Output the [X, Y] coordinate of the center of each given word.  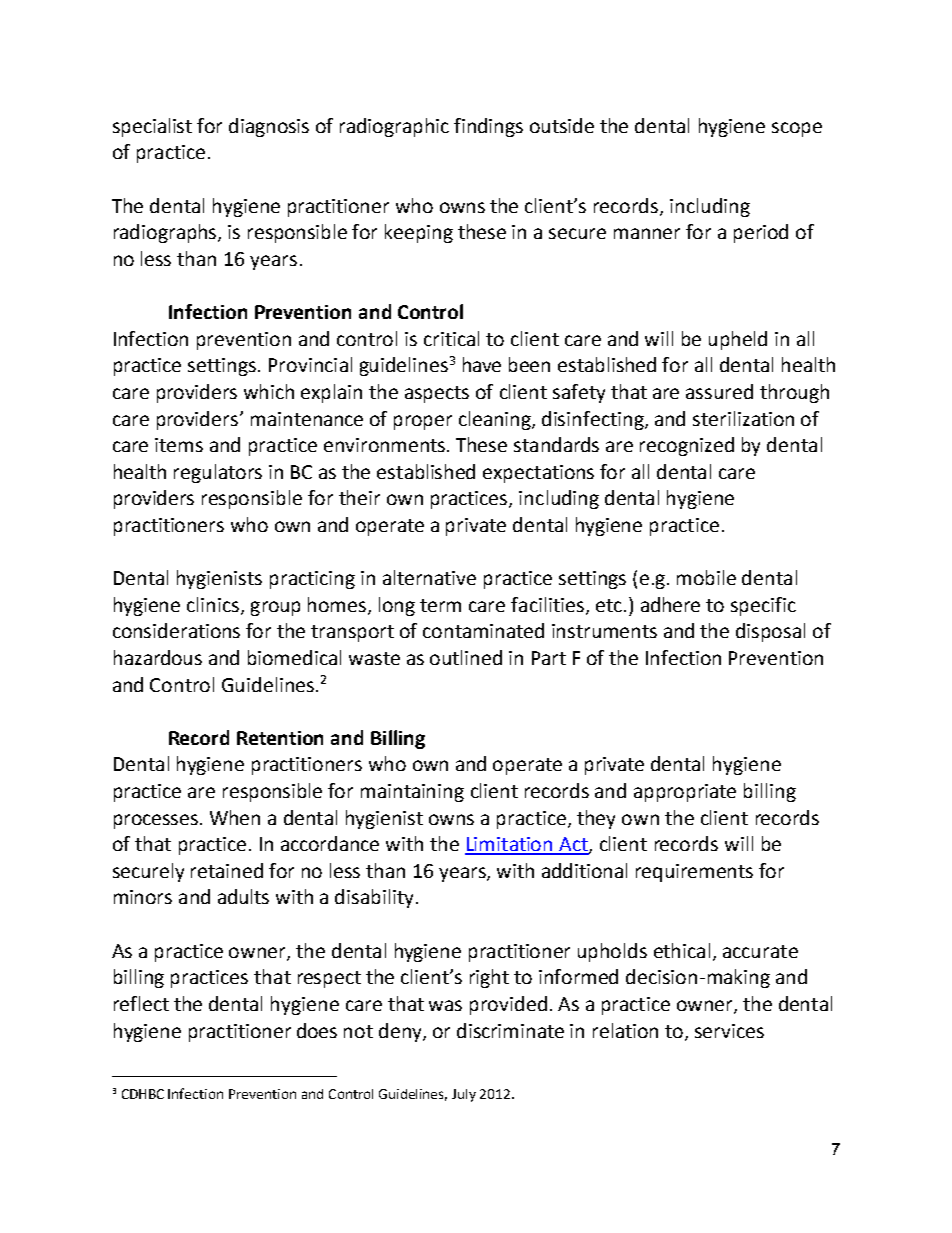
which [269, 391]
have [482, 364]
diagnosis [269, 127]
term [440, 605]
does [317, 1030]
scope [797, 129]
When [235, 817]
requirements [694, 873]
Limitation [510, 845]
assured [719, 391]
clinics [214, 605]
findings [488, 127]
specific [763, 606]
